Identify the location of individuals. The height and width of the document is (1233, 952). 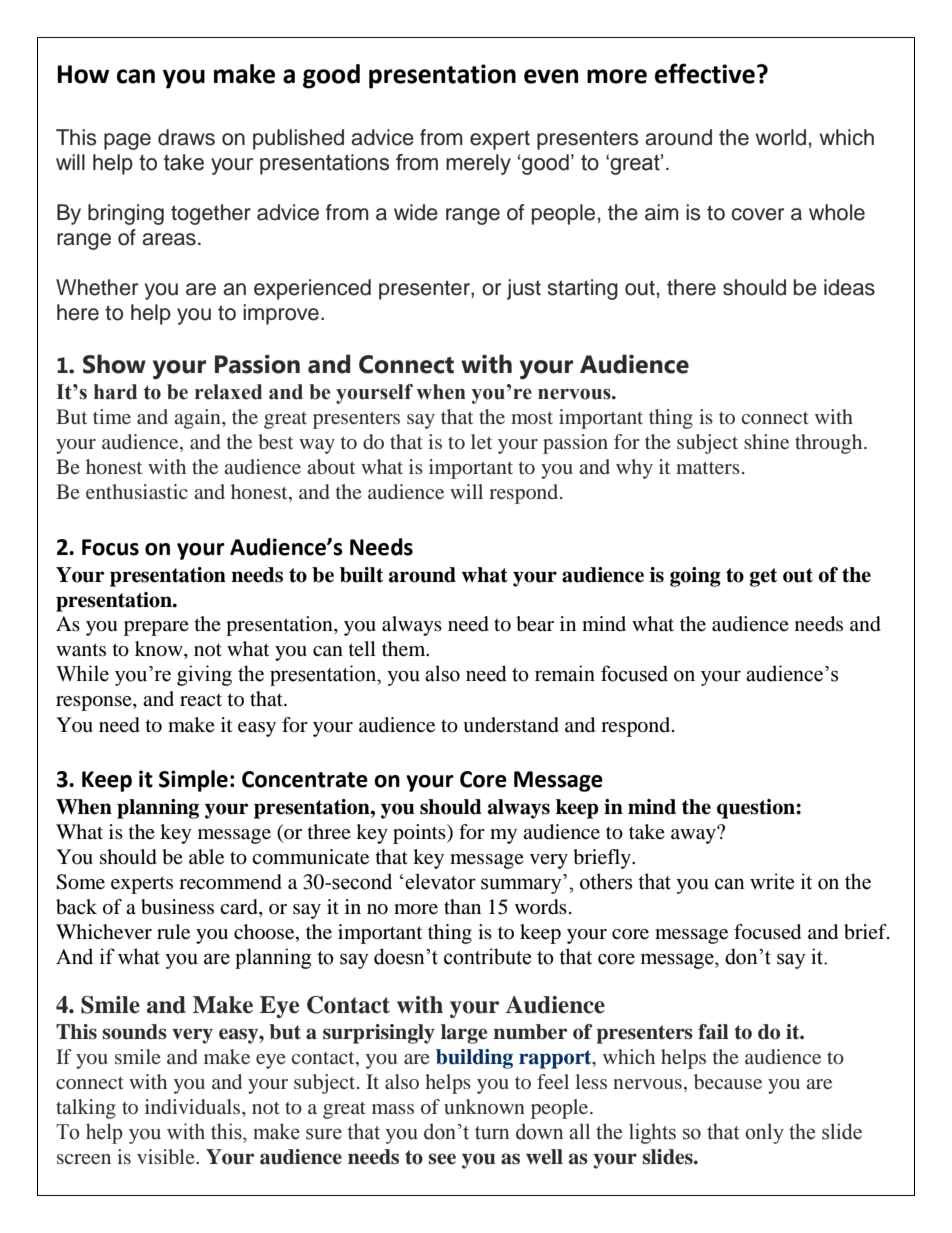
(194, 1106).
